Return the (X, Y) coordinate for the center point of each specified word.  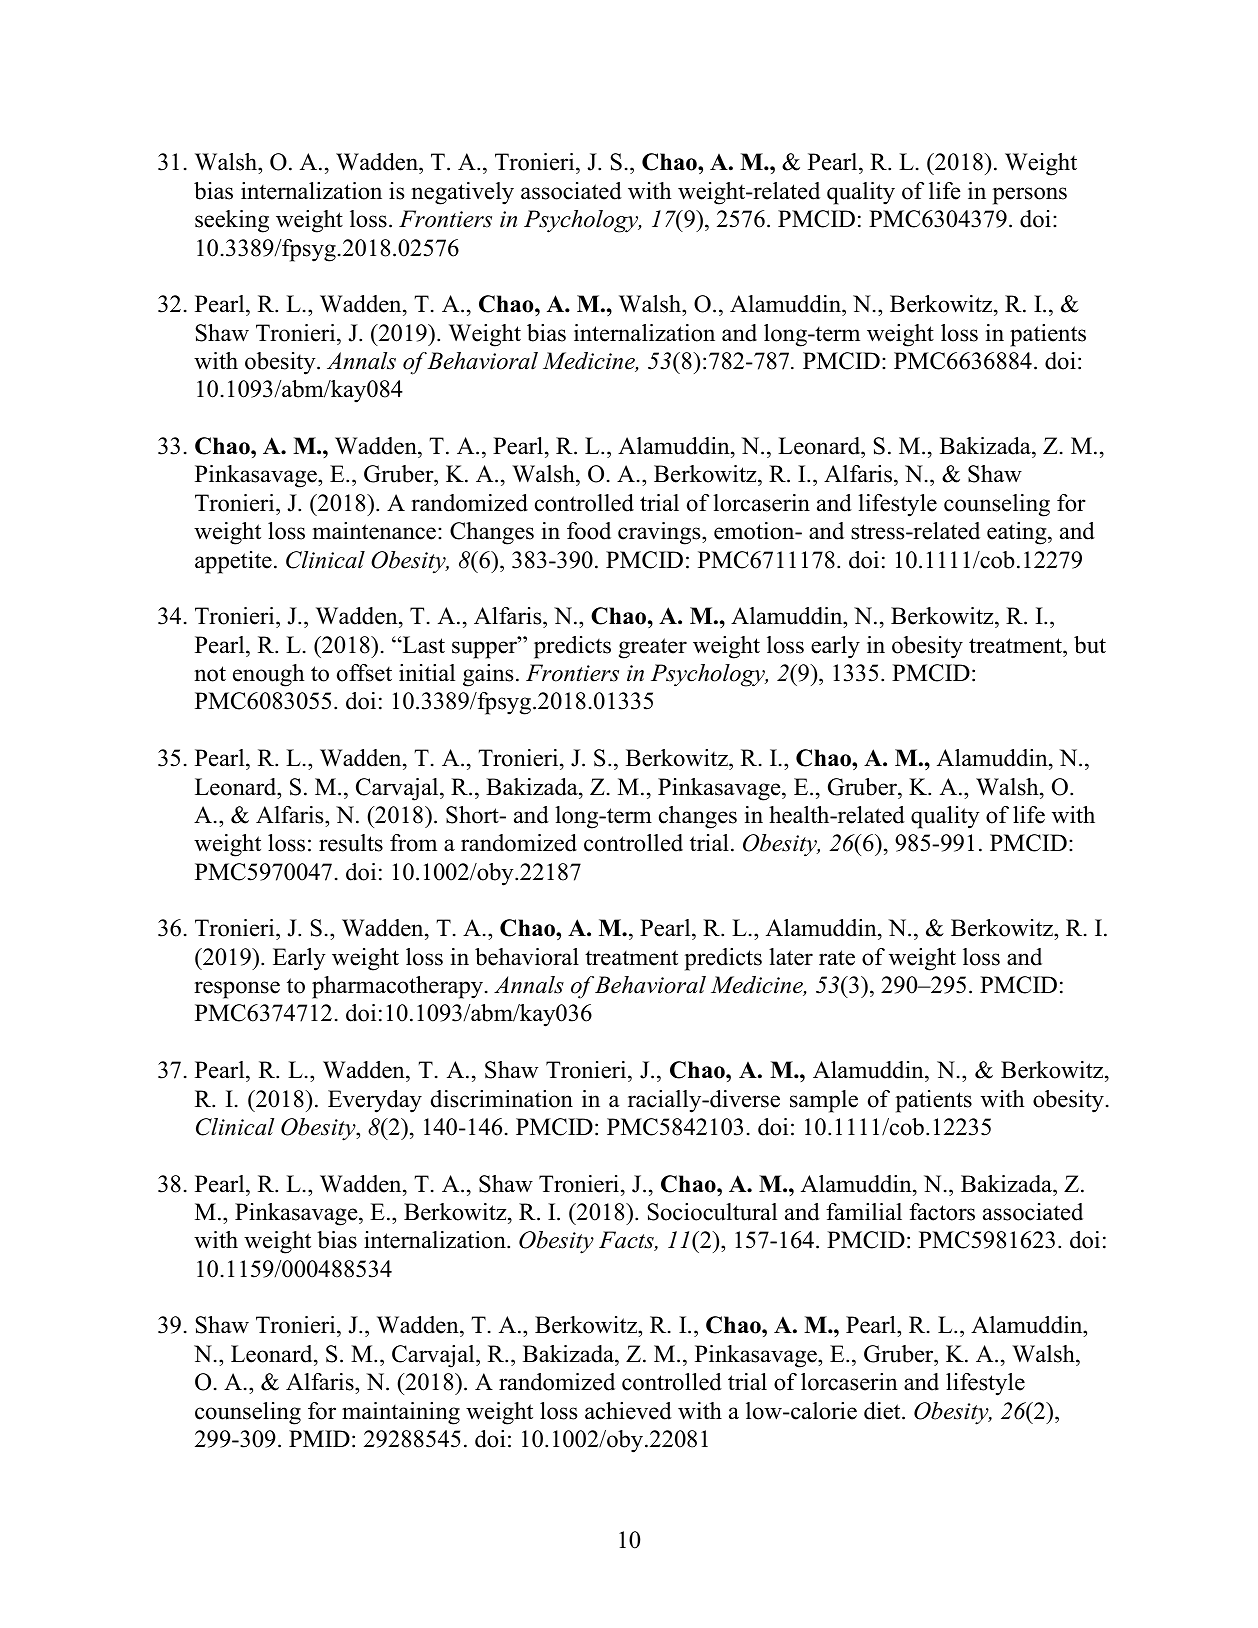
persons (1030, 196)
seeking (232, 221)
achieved (628, 1411)
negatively (462, 193)
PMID (319, 1438)
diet (883, 1411)
